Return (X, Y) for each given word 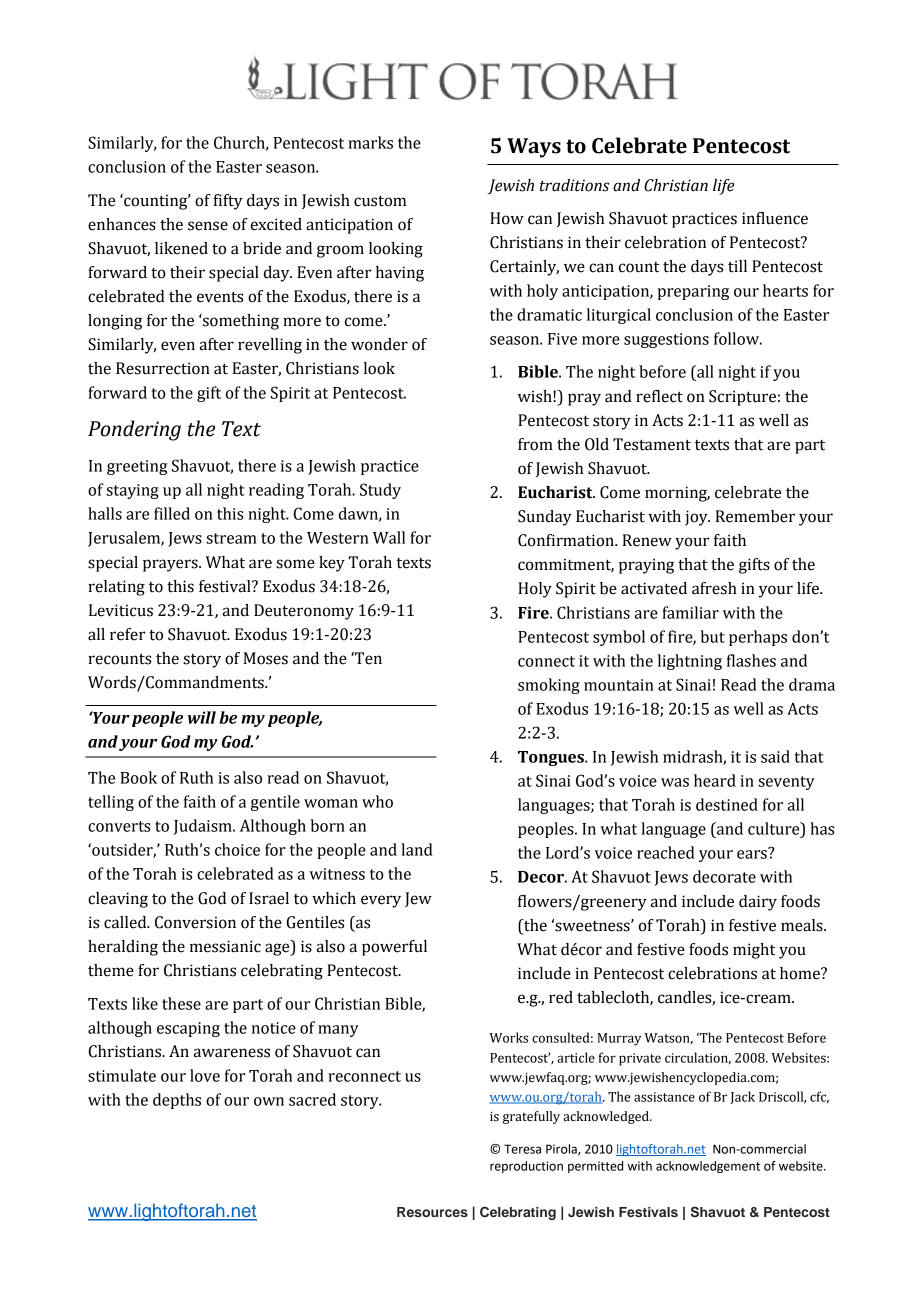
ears (753, 853)
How (507, 218)
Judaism (204, 827)
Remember (755, 516)
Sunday (545, 518)
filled (172, 513)
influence (775, 218)
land (417, 849)
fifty (228, 202)
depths (177, 1101)
